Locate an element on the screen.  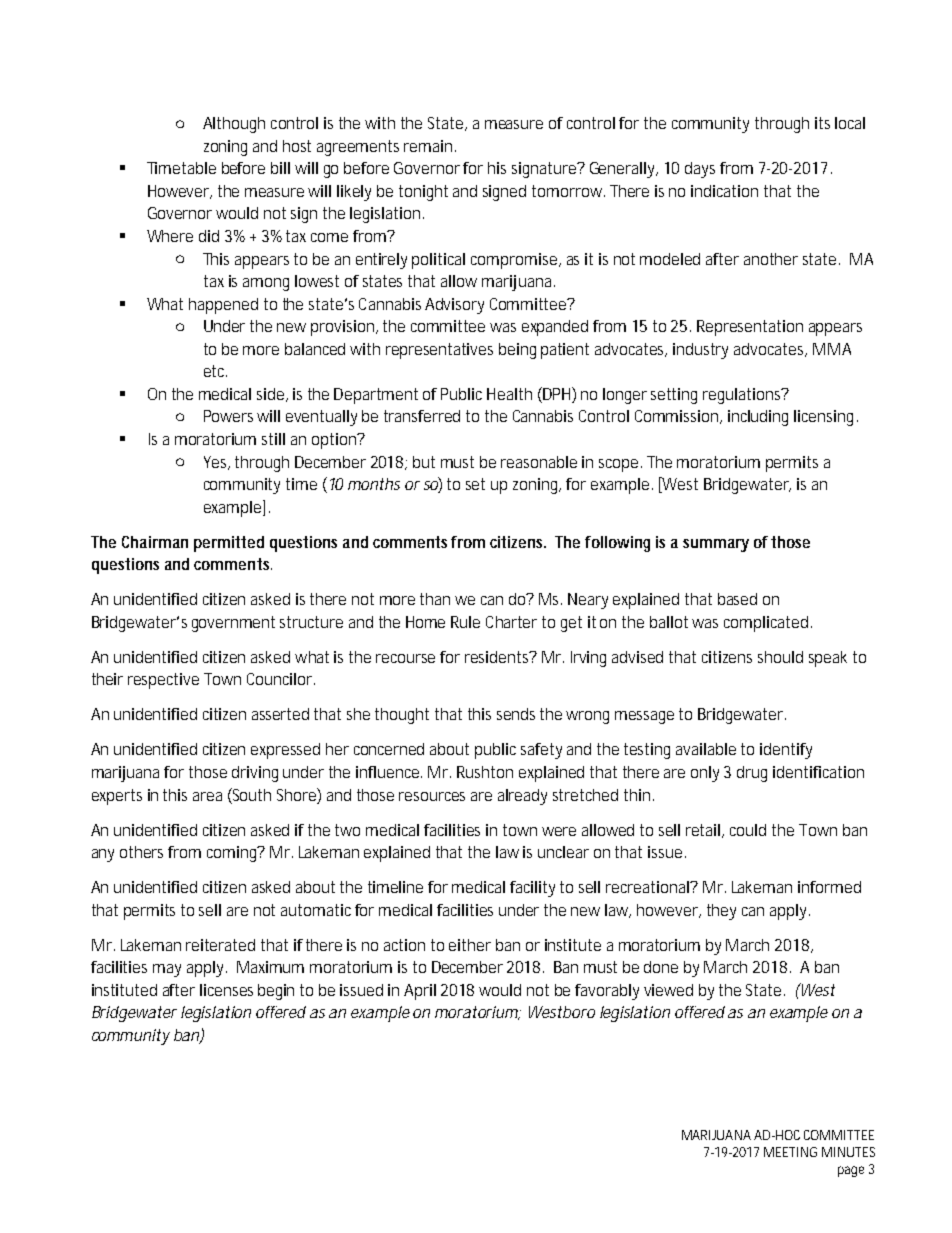
facility is located at coordinates (532, 889).
